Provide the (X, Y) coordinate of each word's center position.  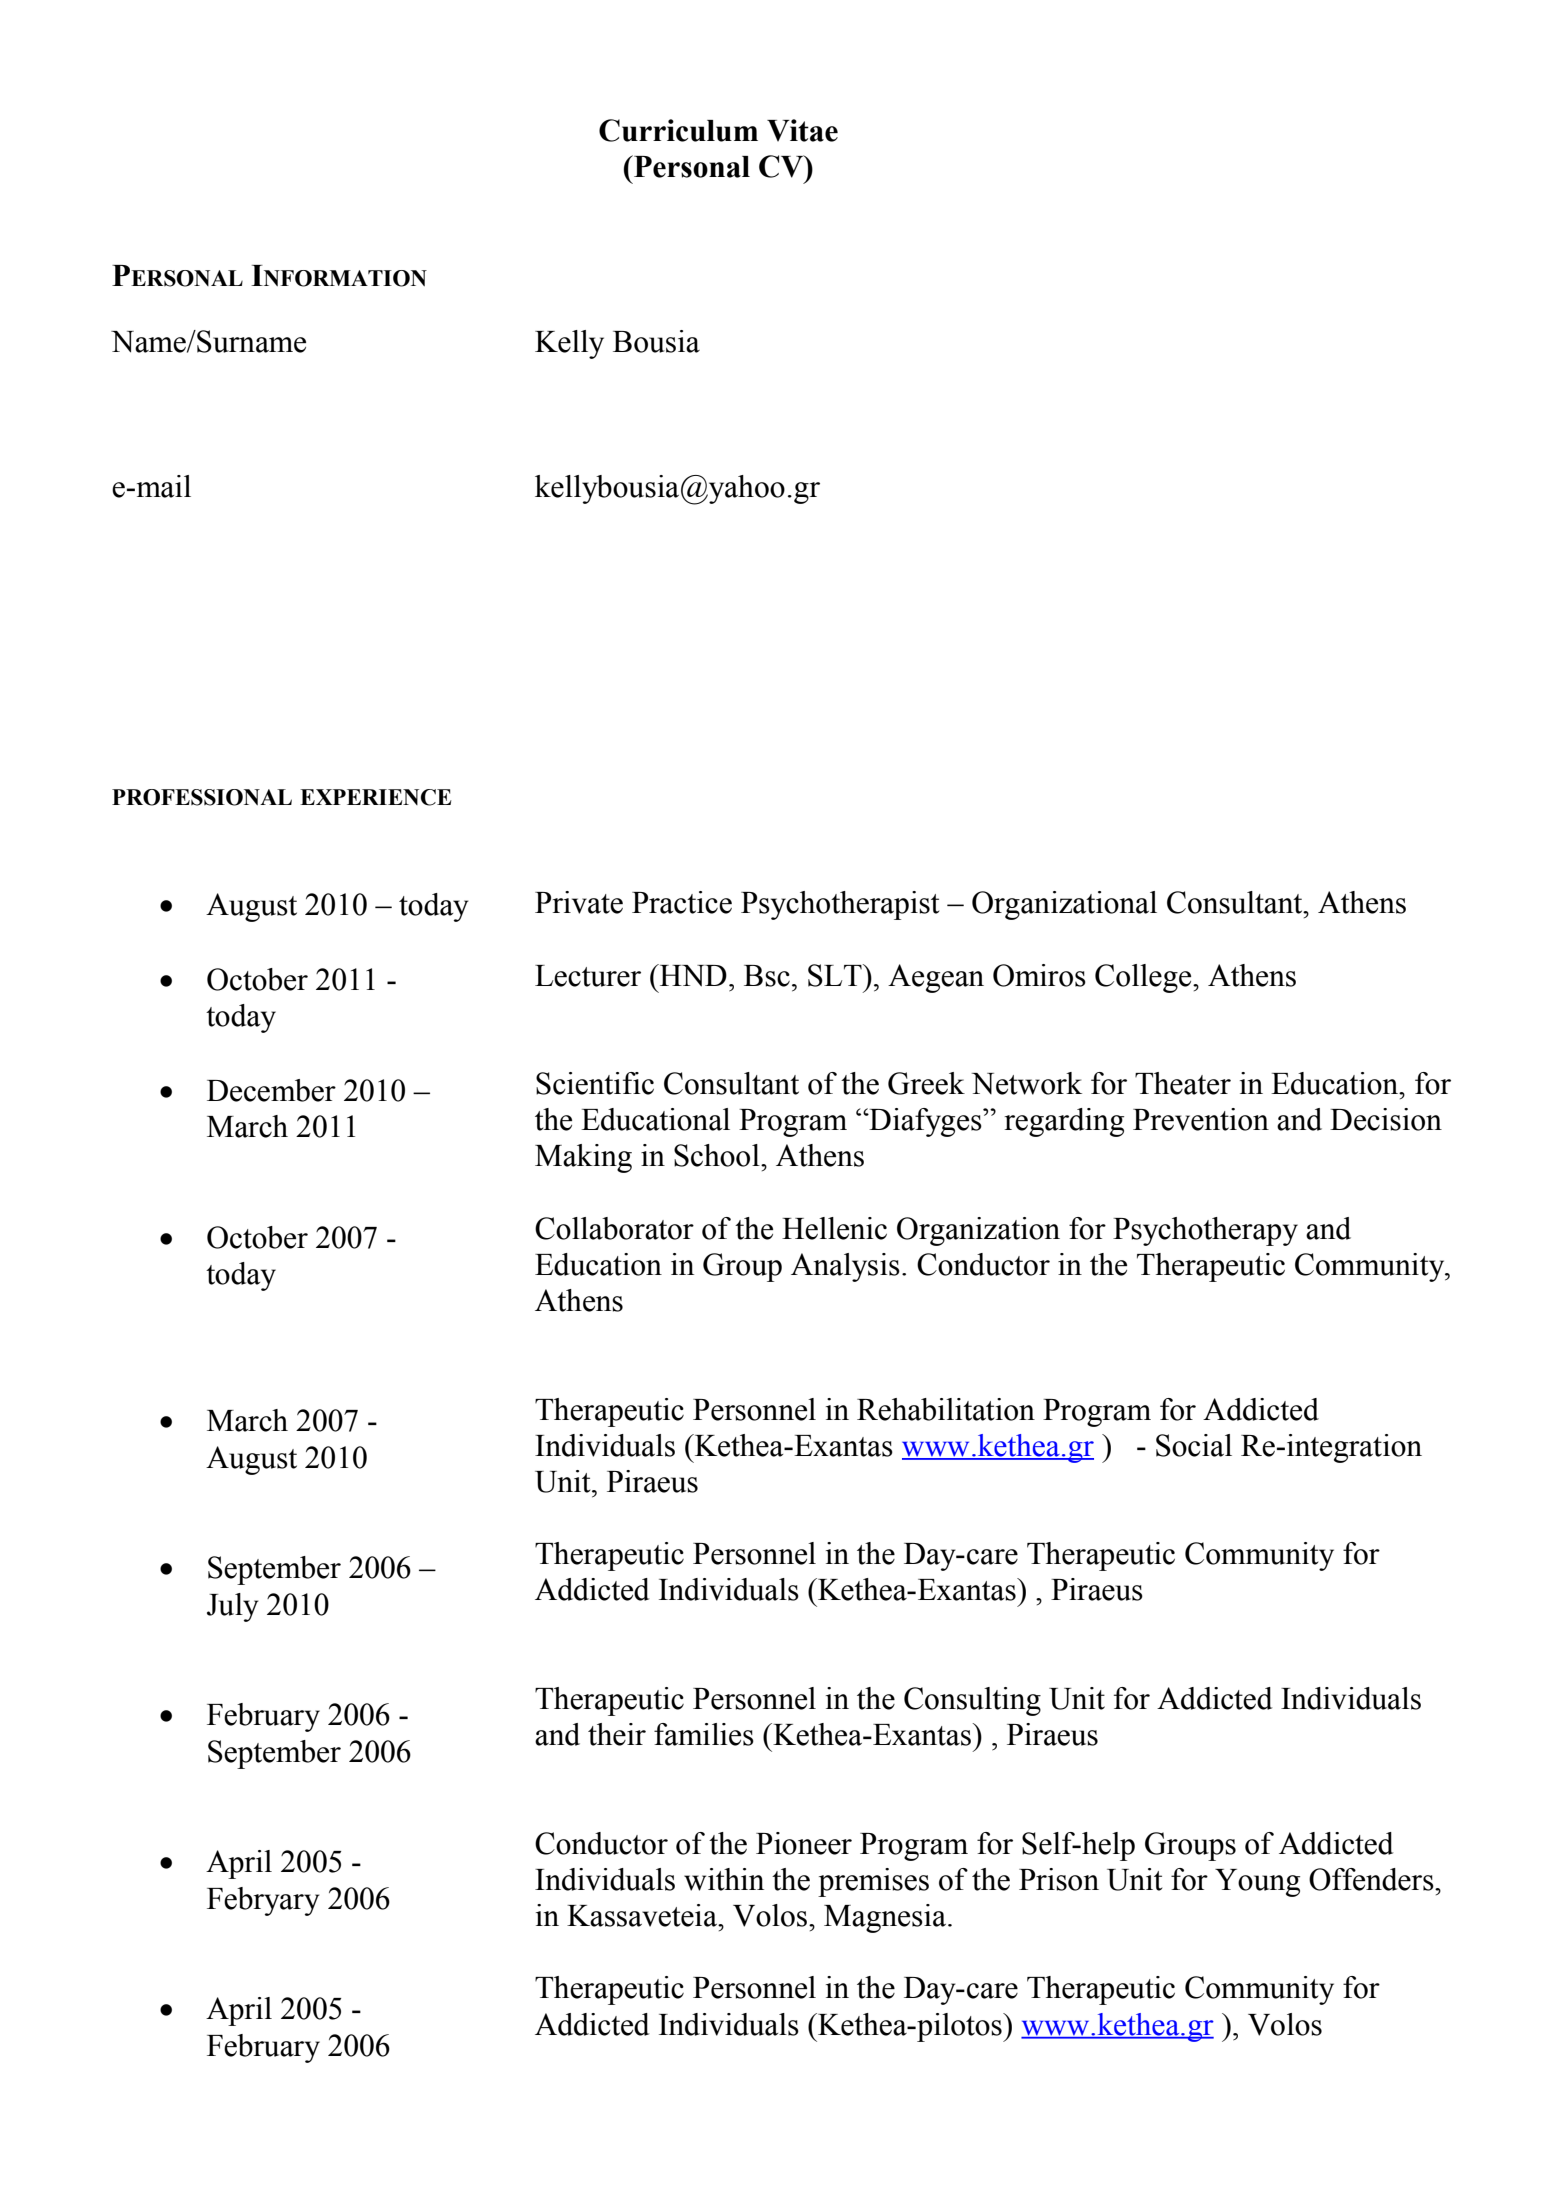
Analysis (845, 1267)
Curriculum (678, 130)
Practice (682, 902)
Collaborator (614, 1228)
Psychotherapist (840, 905)
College (1144, 978)
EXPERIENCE (376, 797)
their (617, 1734)
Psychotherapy (1205, 1231)
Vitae (802, 130)
